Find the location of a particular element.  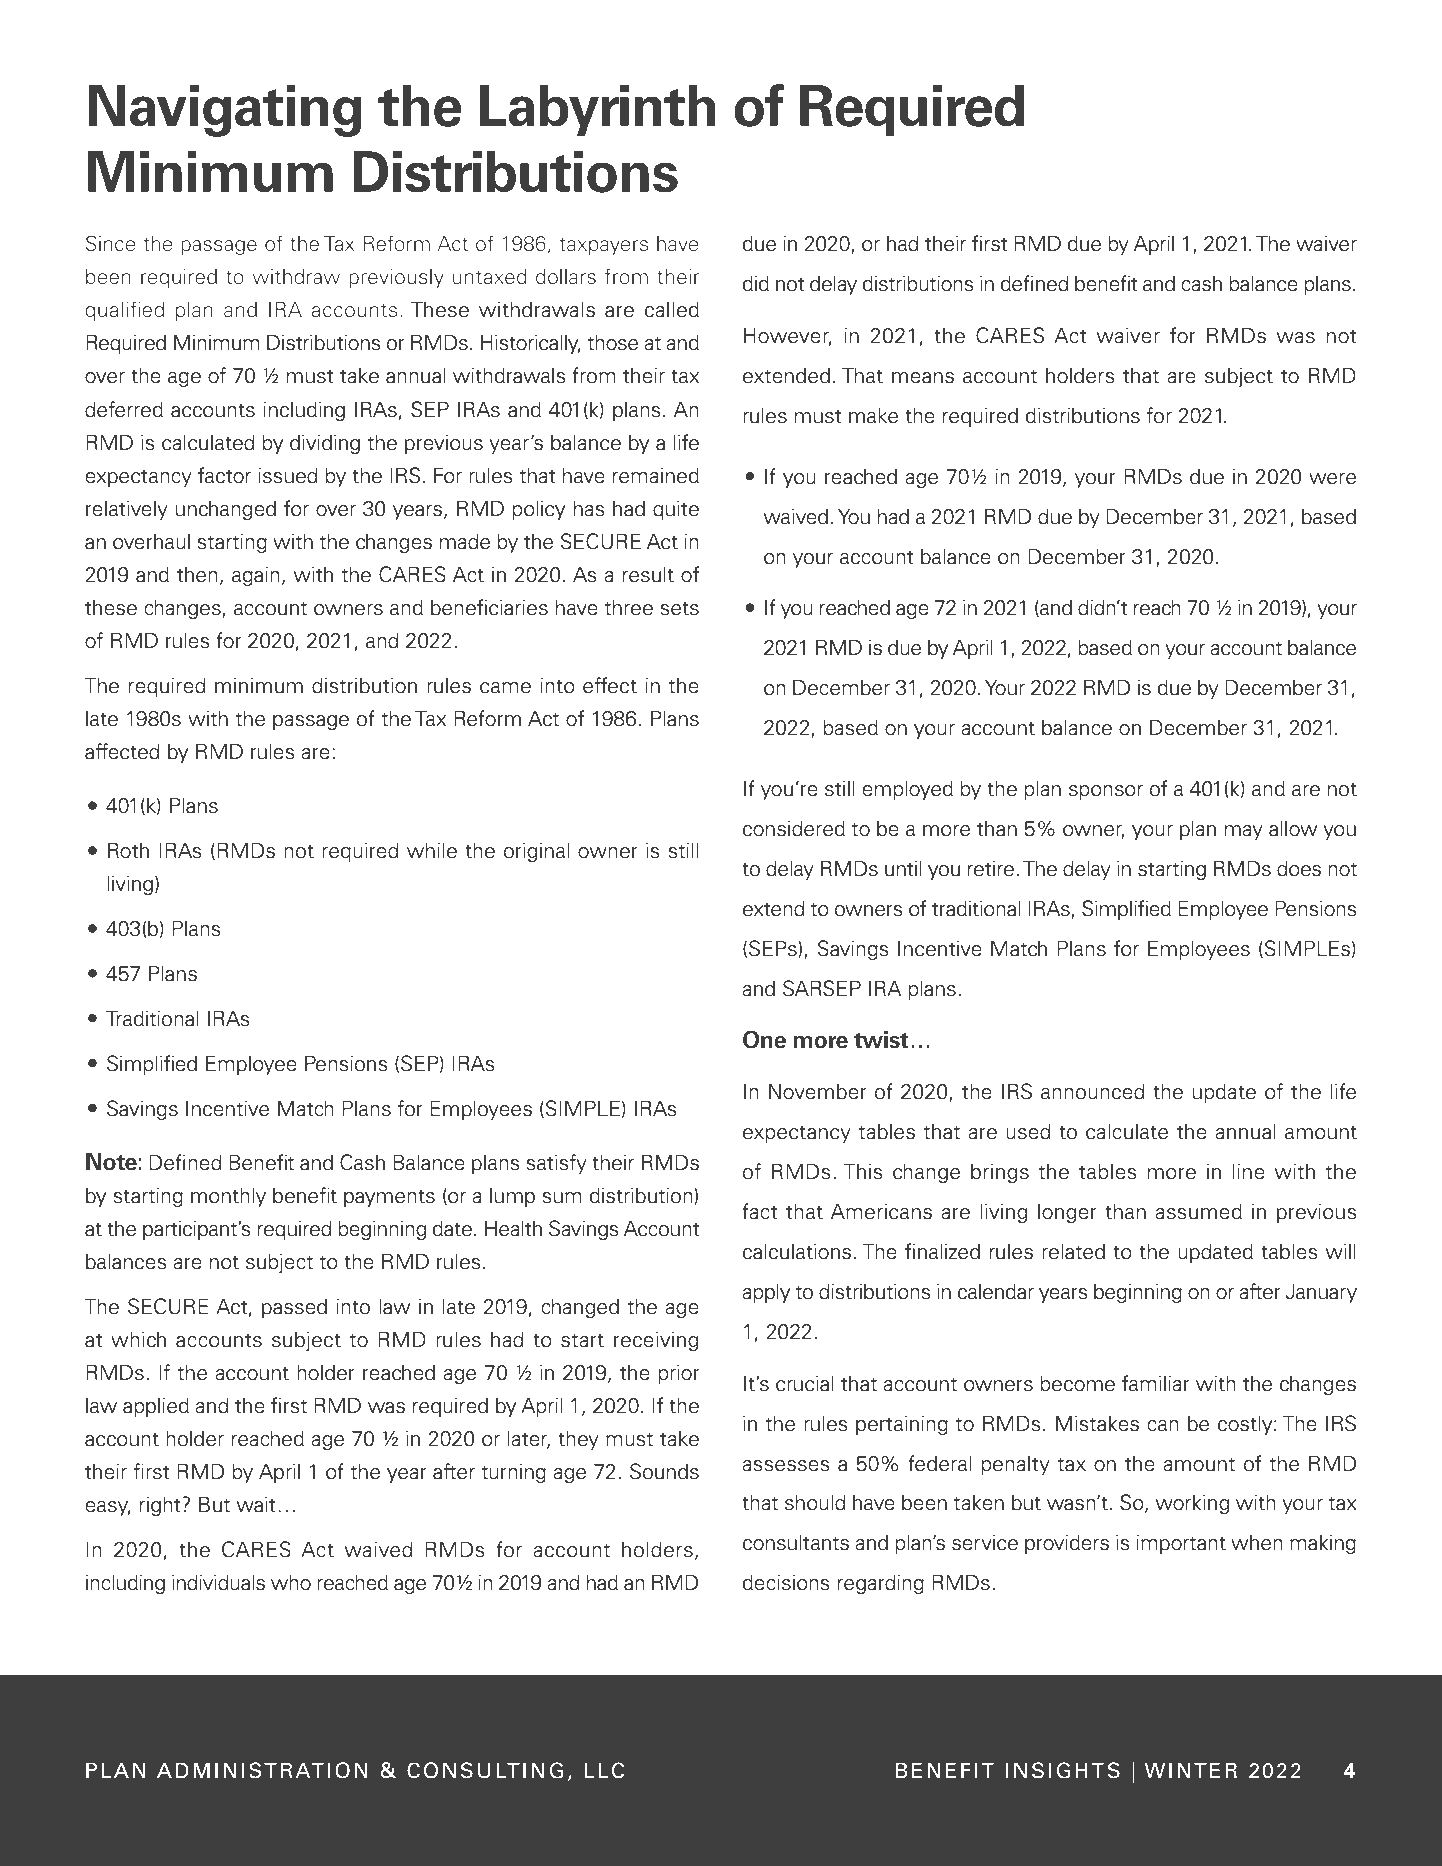

prior is located at coordinates (679, 1374).
